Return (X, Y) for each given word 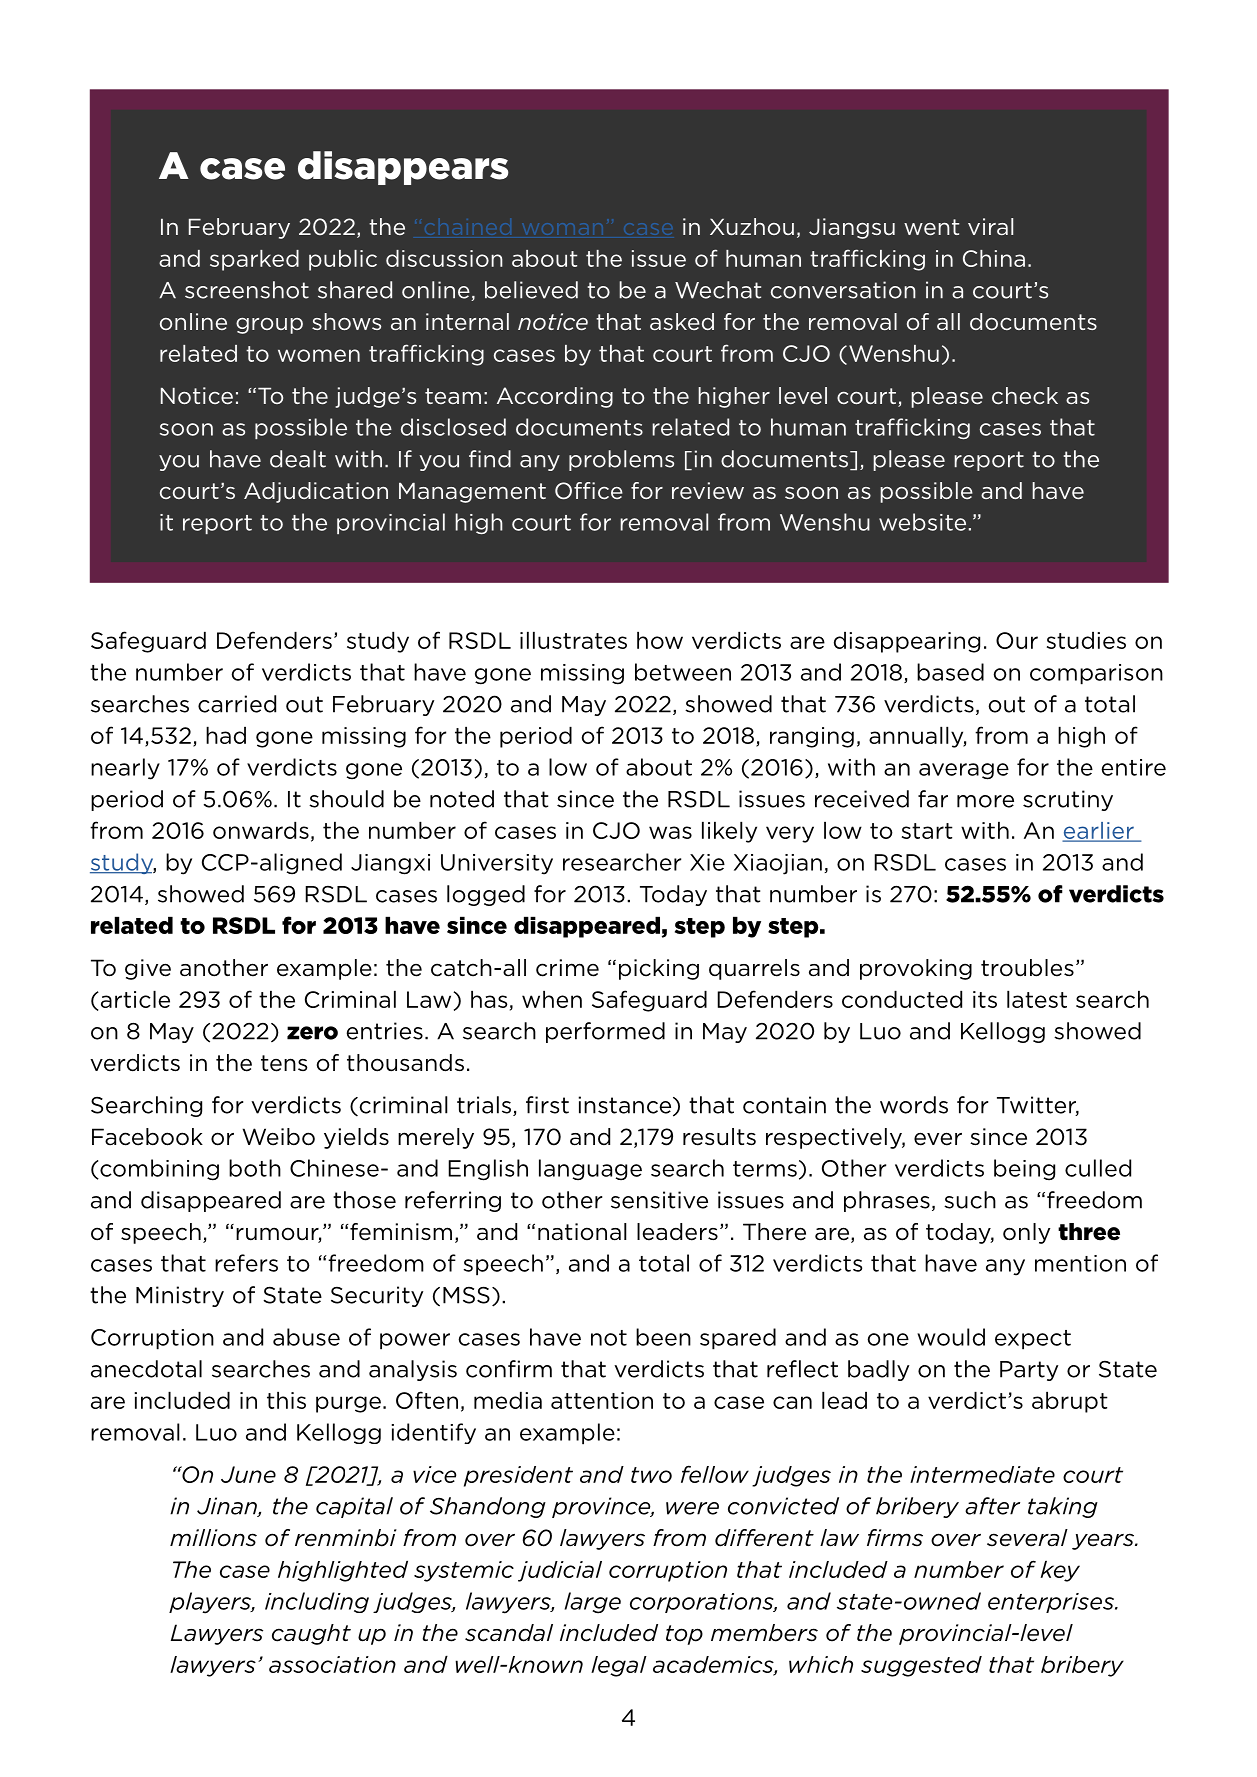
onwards (261, 830)
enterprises (1052, 1603)
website (922, 522)
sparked (254, 260)
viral (990, 226)
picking (659, 969)
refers (246, 1263)
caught (311, 1634)
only (1026, 1233)
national (582, 1232)
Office (589, 491)
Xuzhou (752, 226)
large (593, 1603)
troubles (1027, 968)
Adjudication (316, 492)
